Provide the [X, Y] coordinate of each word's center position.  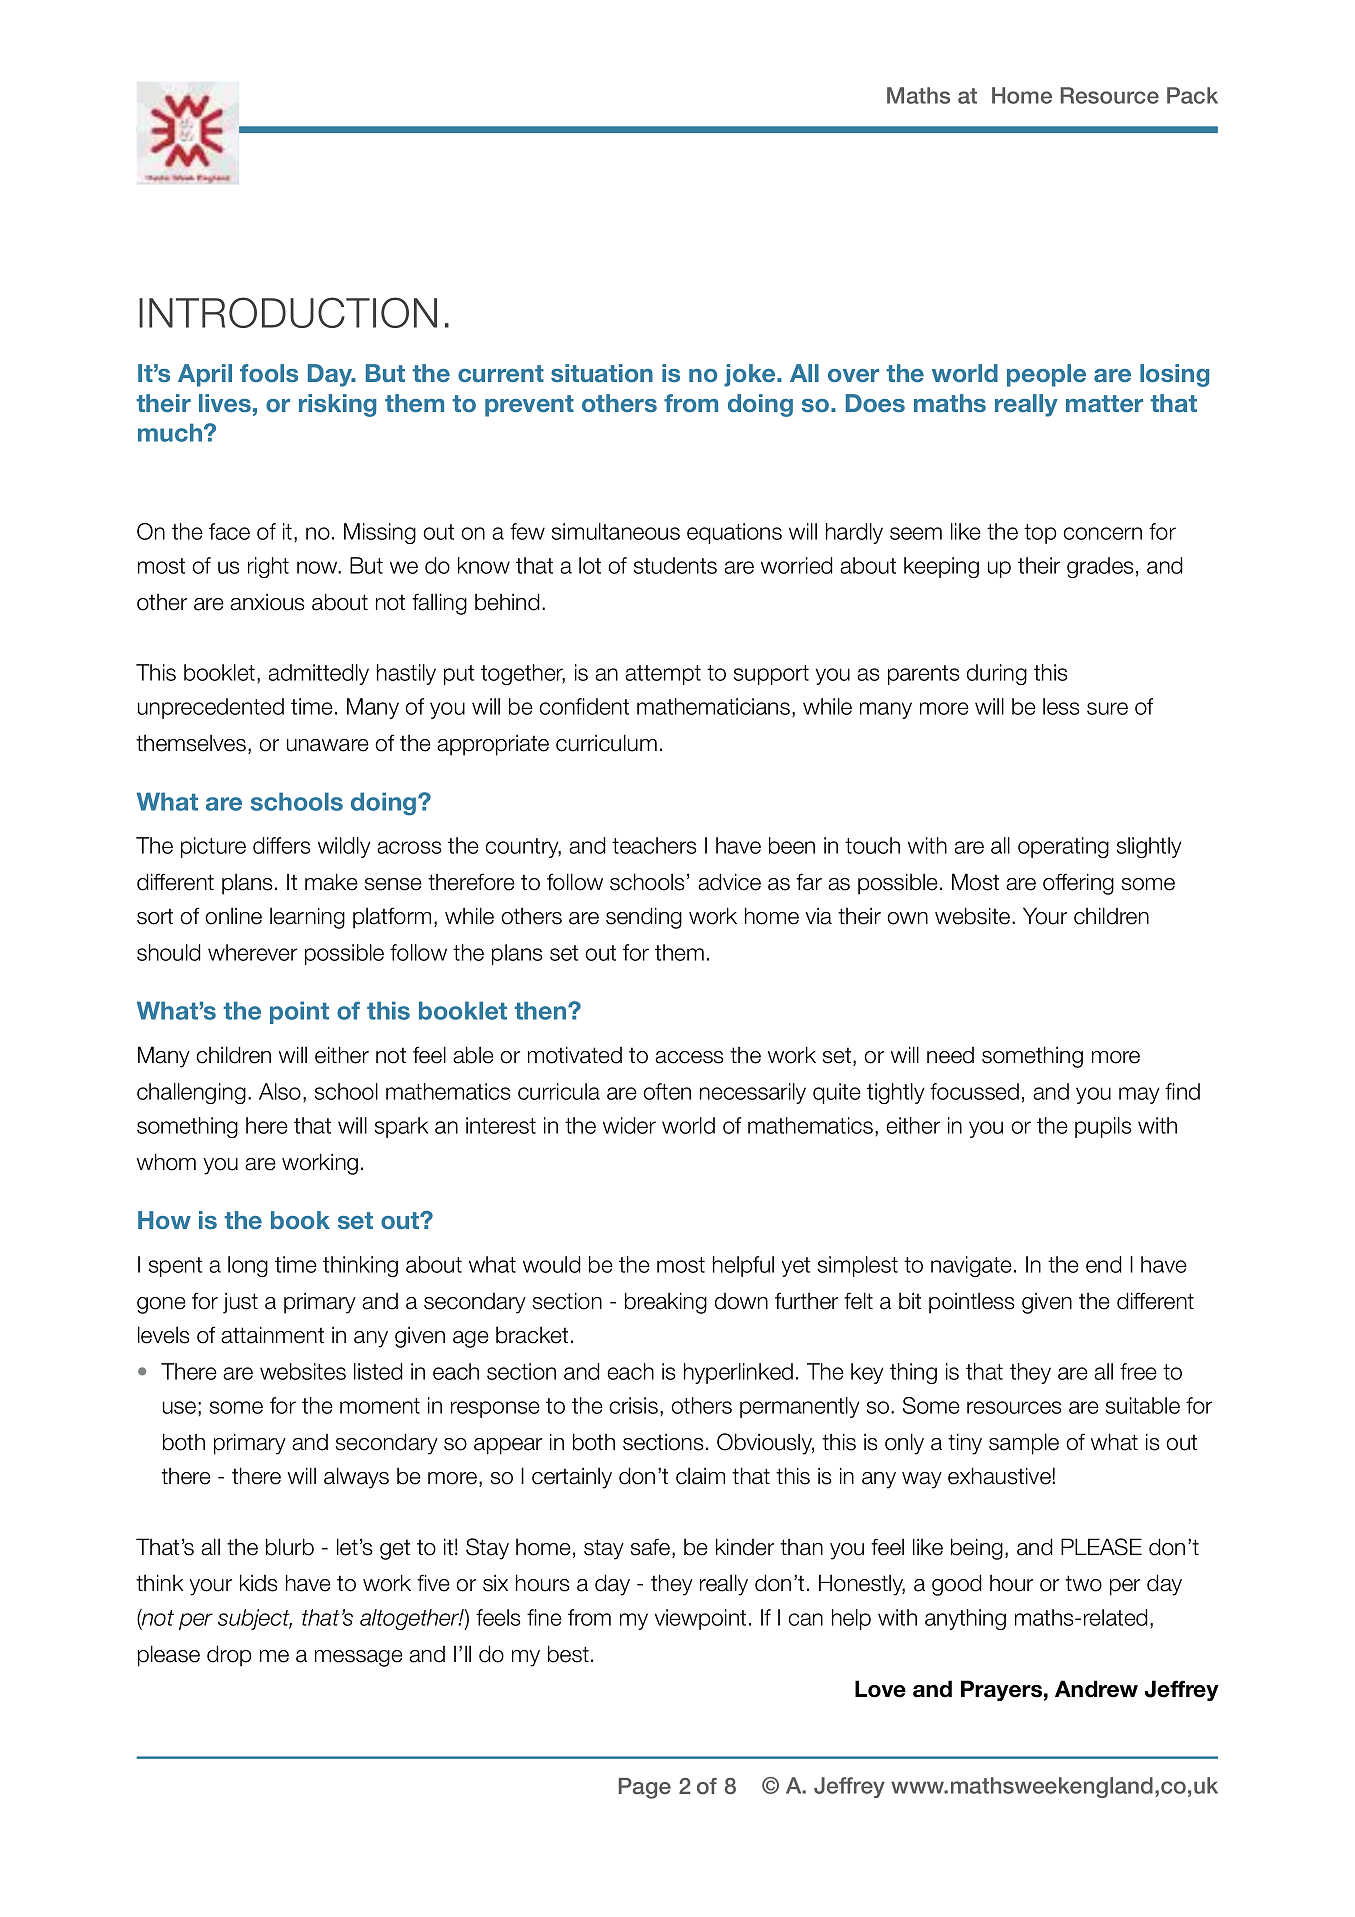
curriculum [606, 743]
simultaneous [616, 531]
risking [337, 405]
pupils [1103, 1127]
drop [229, 1656]
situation [602, 373]
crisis [633, 1405]
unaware [328, 745]
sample [1024, 1444]
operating [1063, 847]
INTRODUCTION [288, 312]
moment [380, 1406]
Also [280, 1091]
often [667, 1091]
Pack [1192, 95]
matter [1104, 403]
